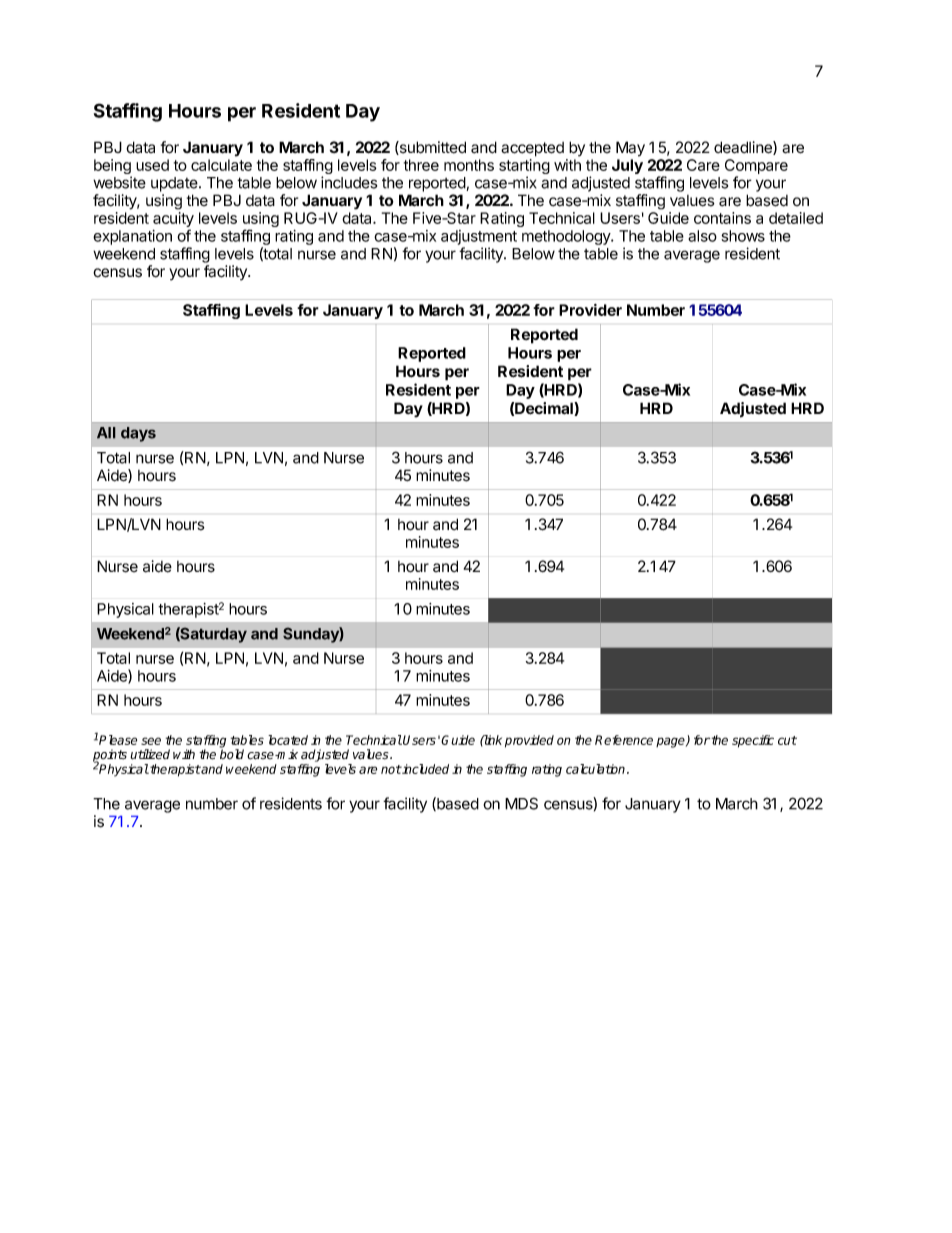  What do you see at coordinates (703, 165) in the page?
I see `Care` at bounding box center [703, 165].
